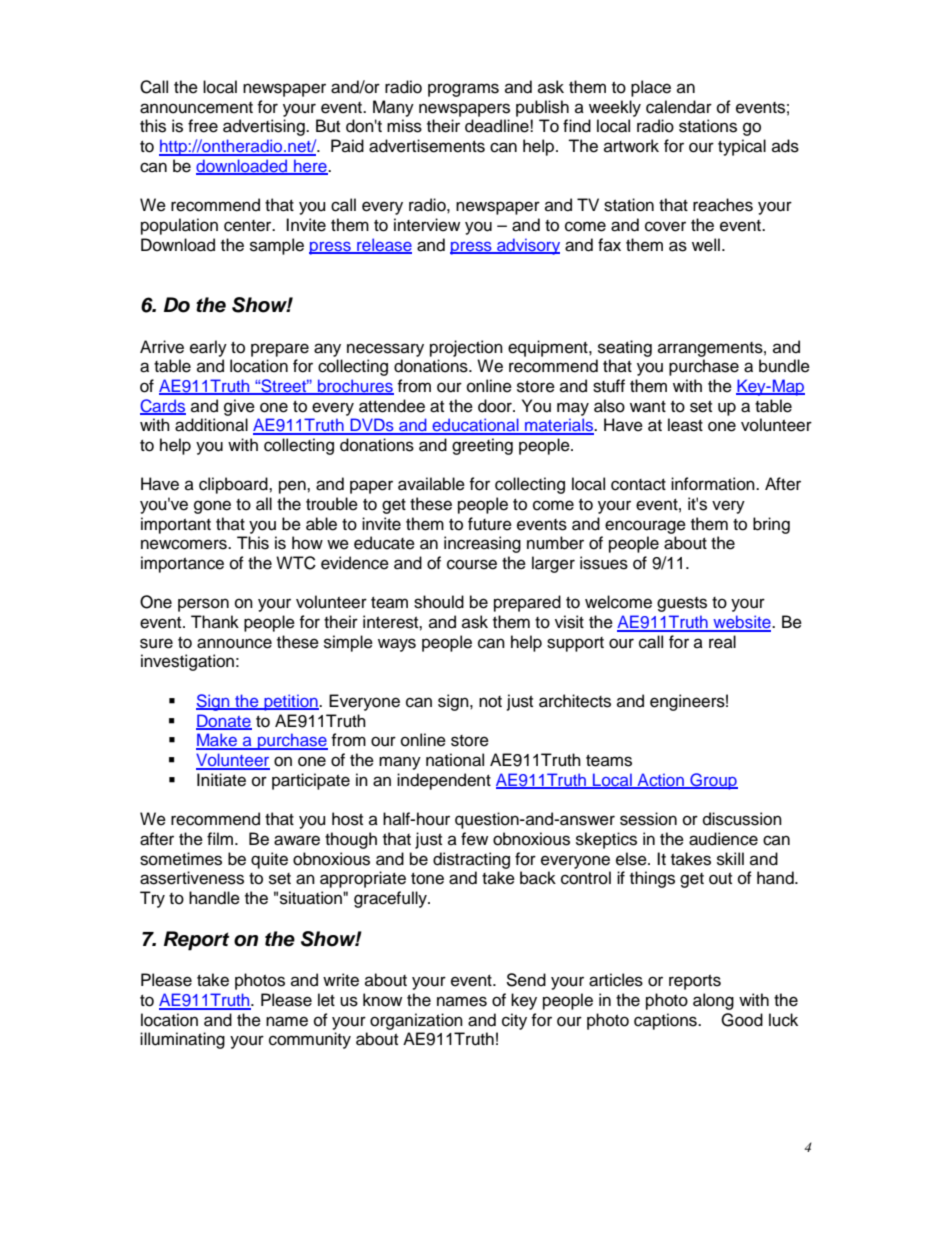 The width and height of the screenshot is (952, 1233). I want to click on programs, so click(463, 90).
